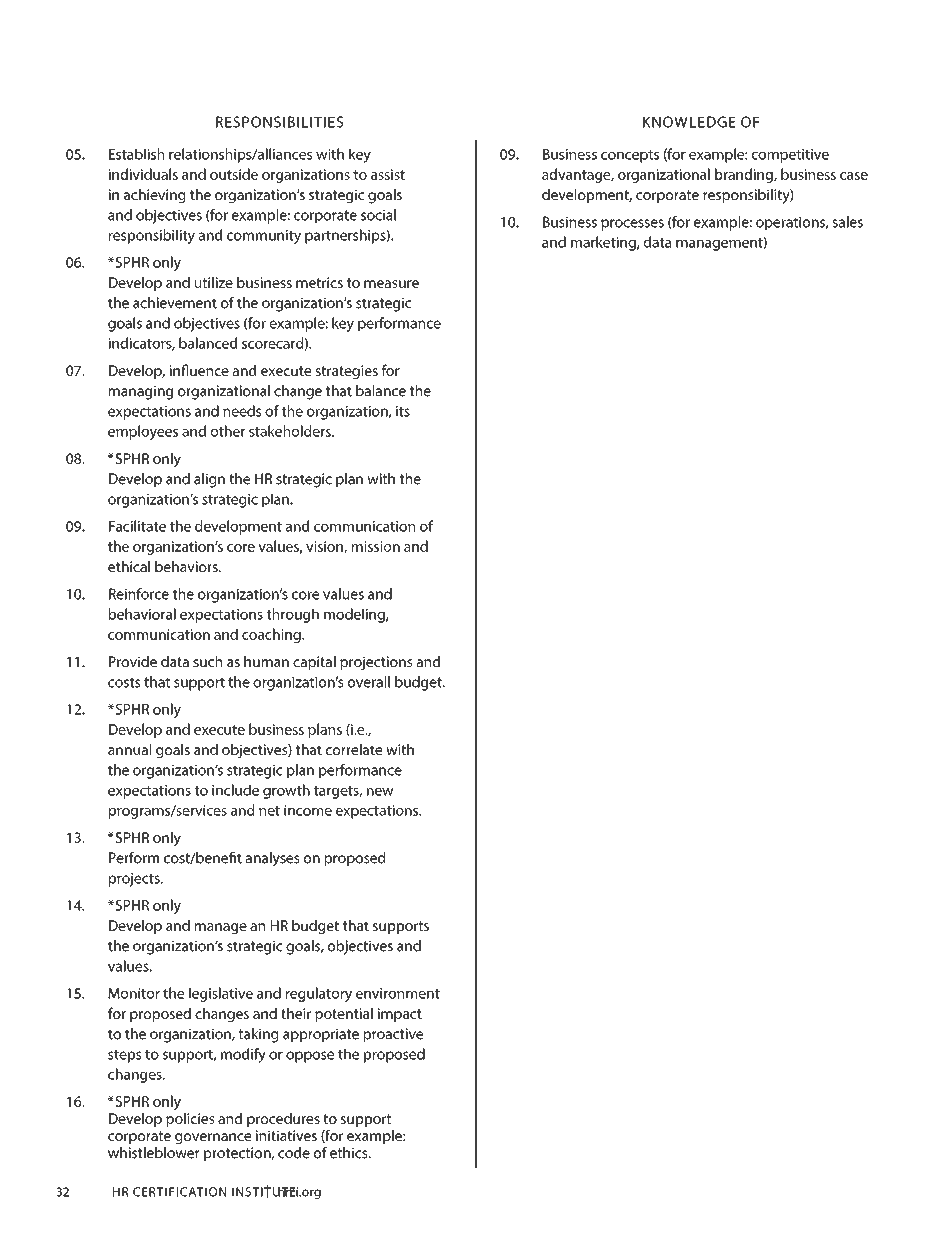  Describe the element at coordinates (388, 174) in the document. I see `assist` at that location.
